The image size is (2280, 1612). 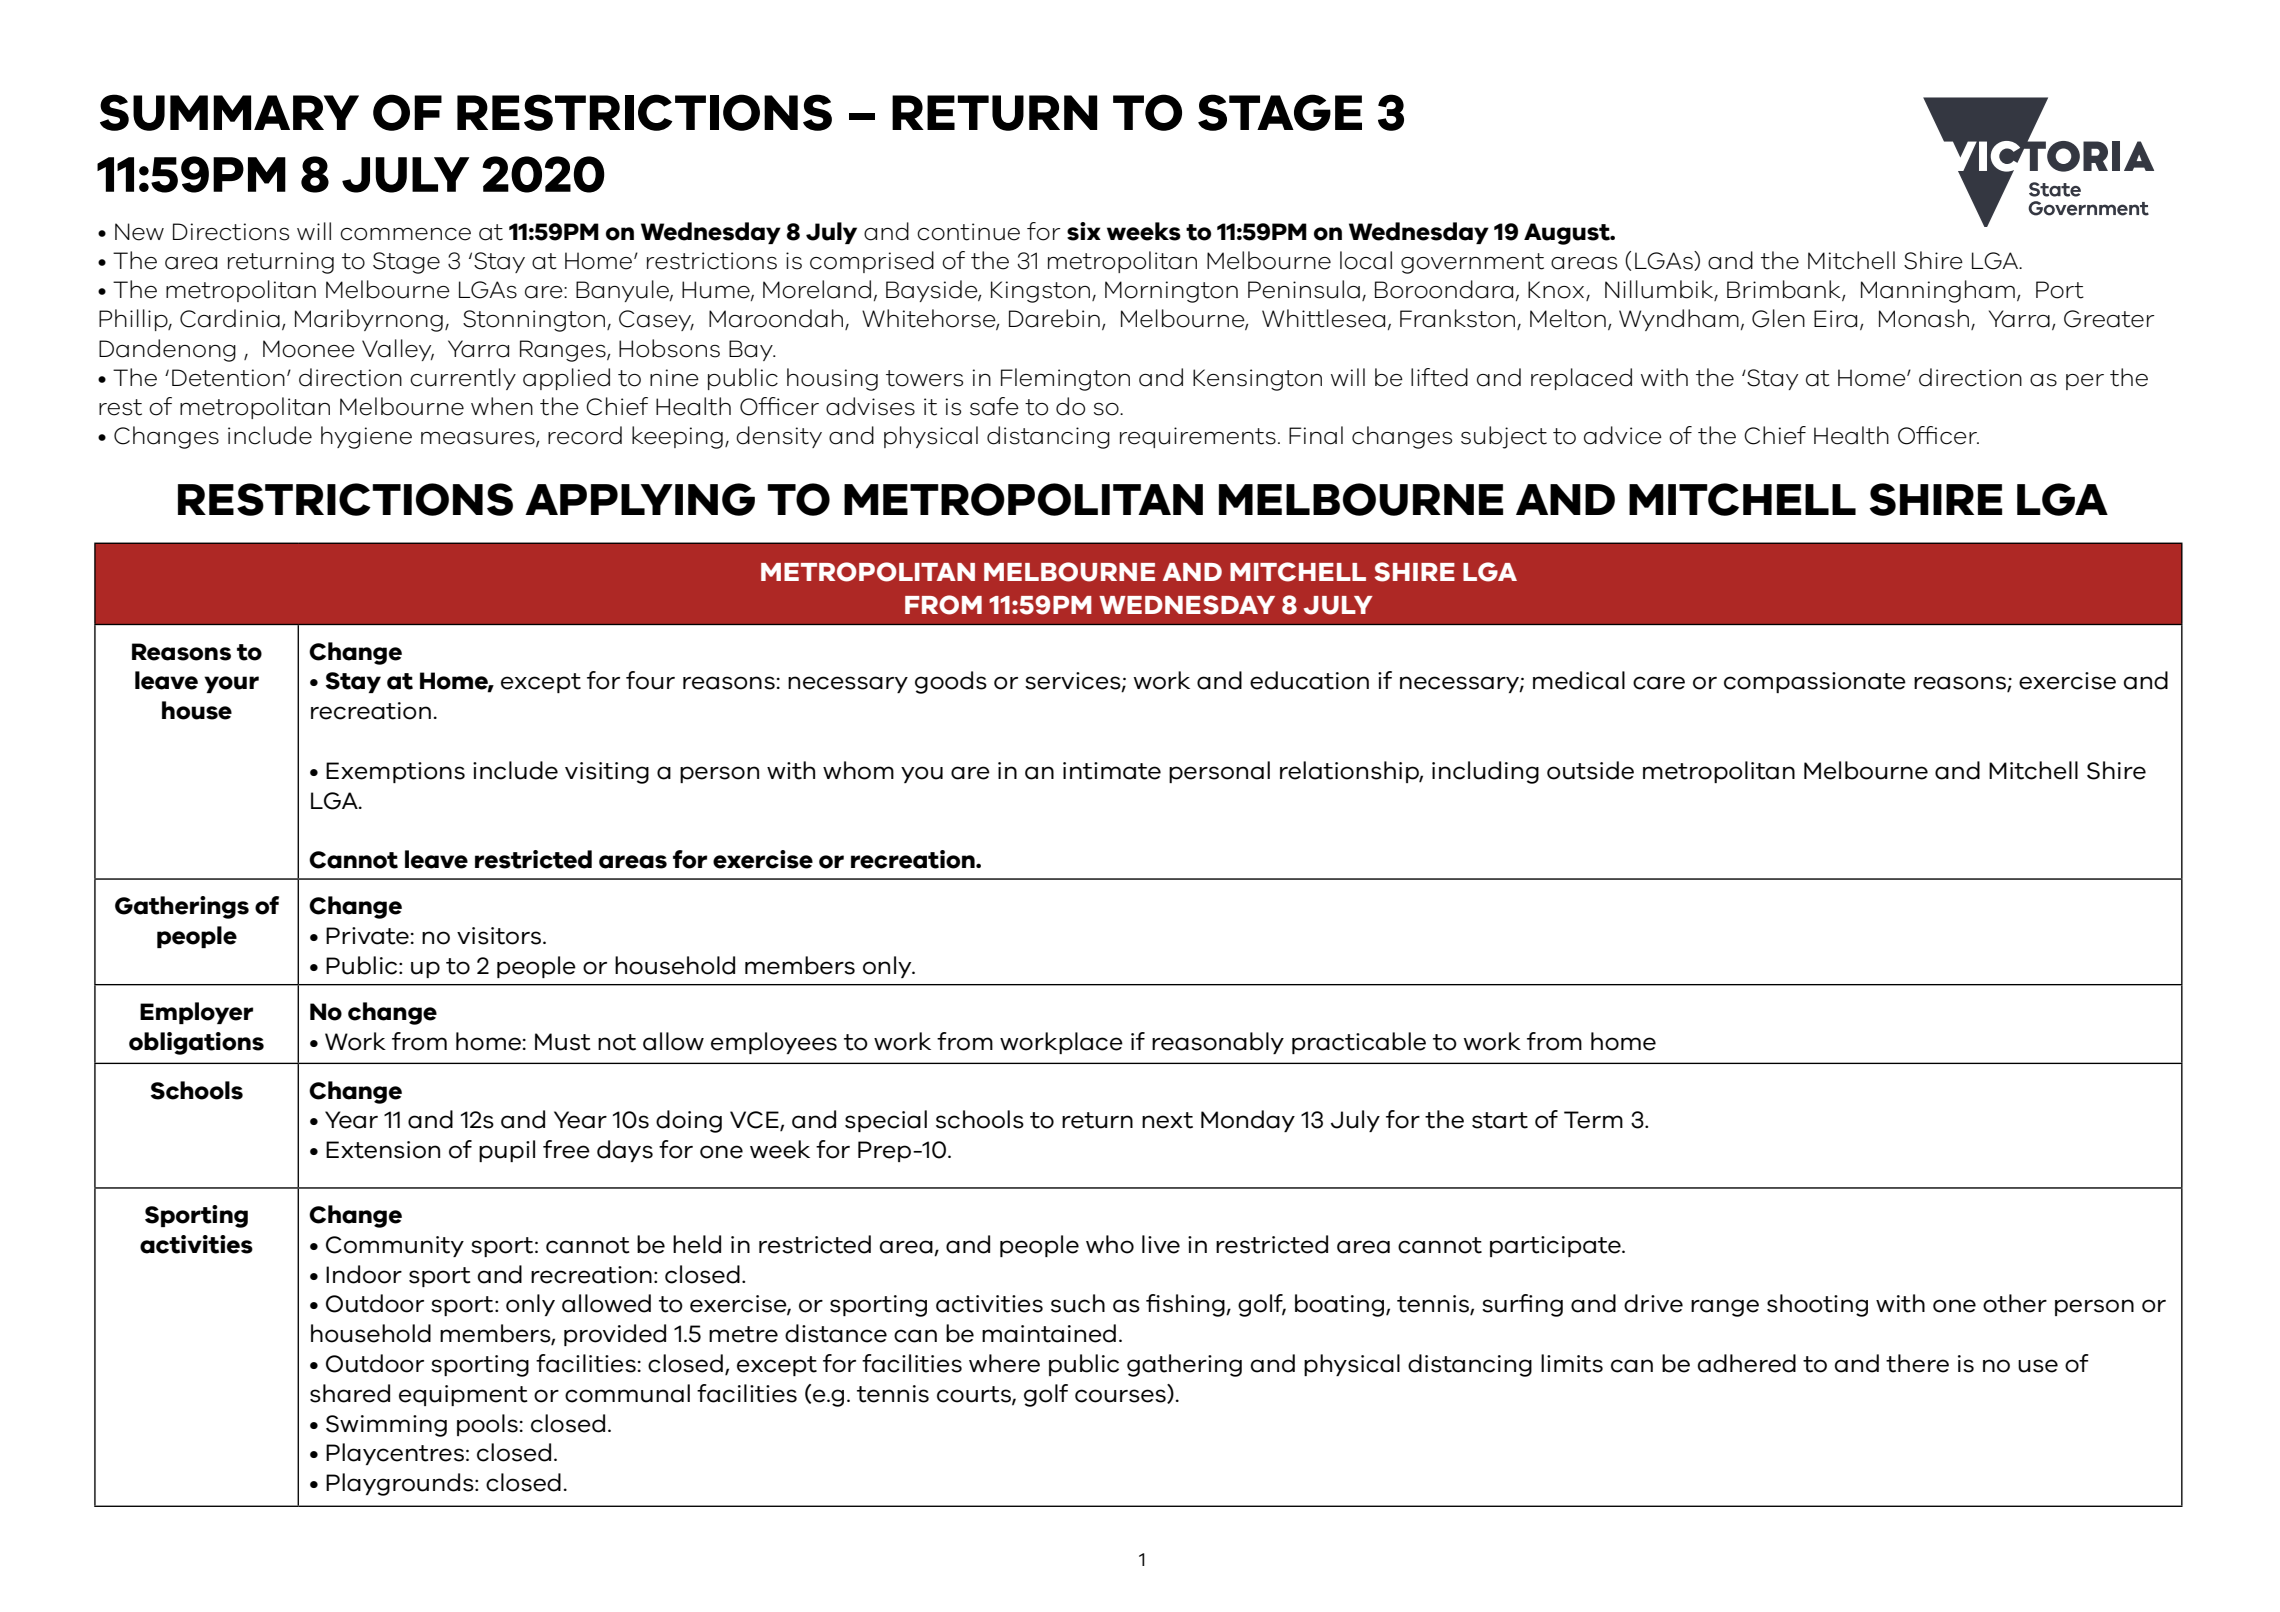 What do you see at coordinates (1623, 435) in the screenshot?
I see `advice` at bounding box center [1623, 435].
